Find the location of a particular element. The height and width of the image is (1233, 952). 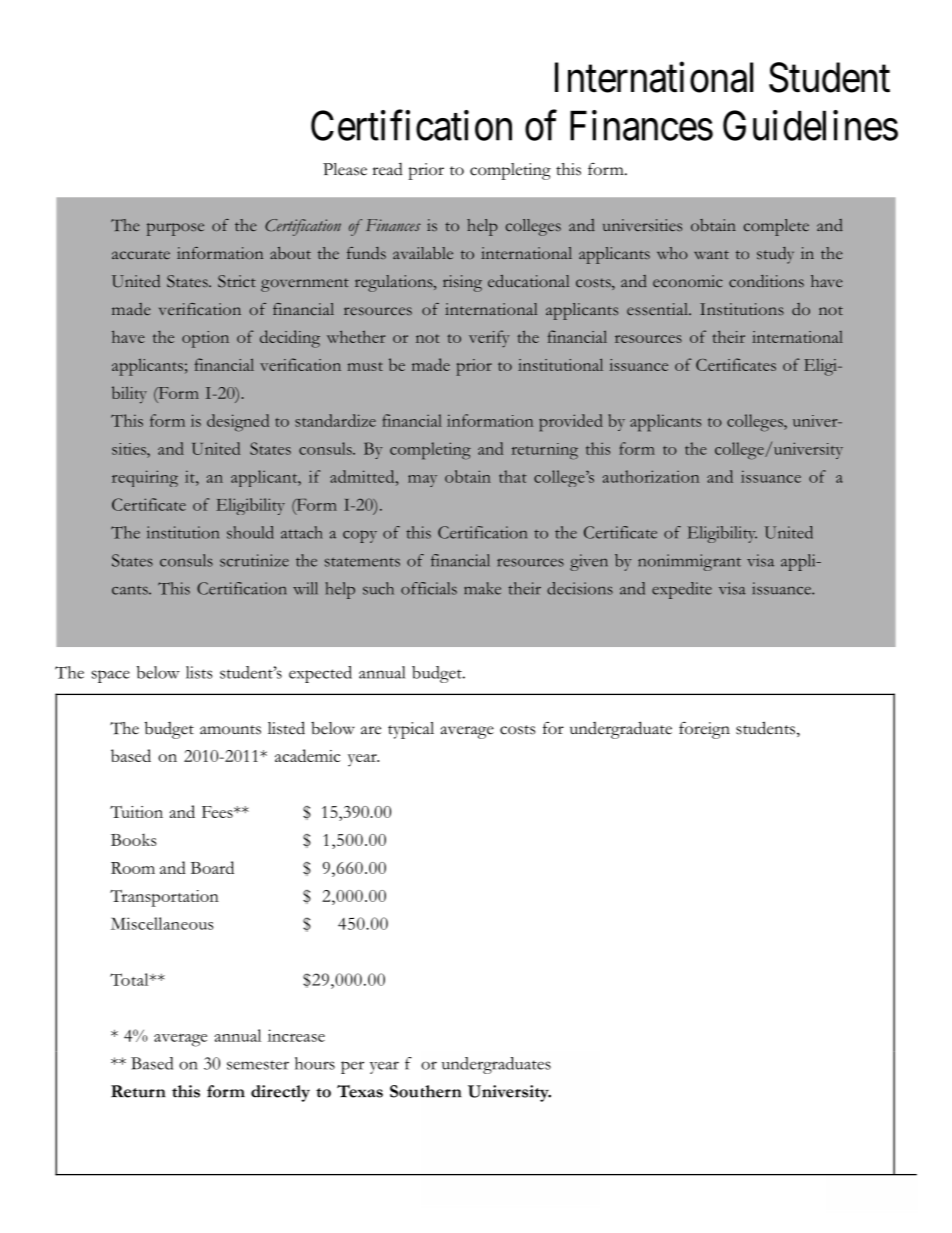

essential is located at coordinates (658, 309).
